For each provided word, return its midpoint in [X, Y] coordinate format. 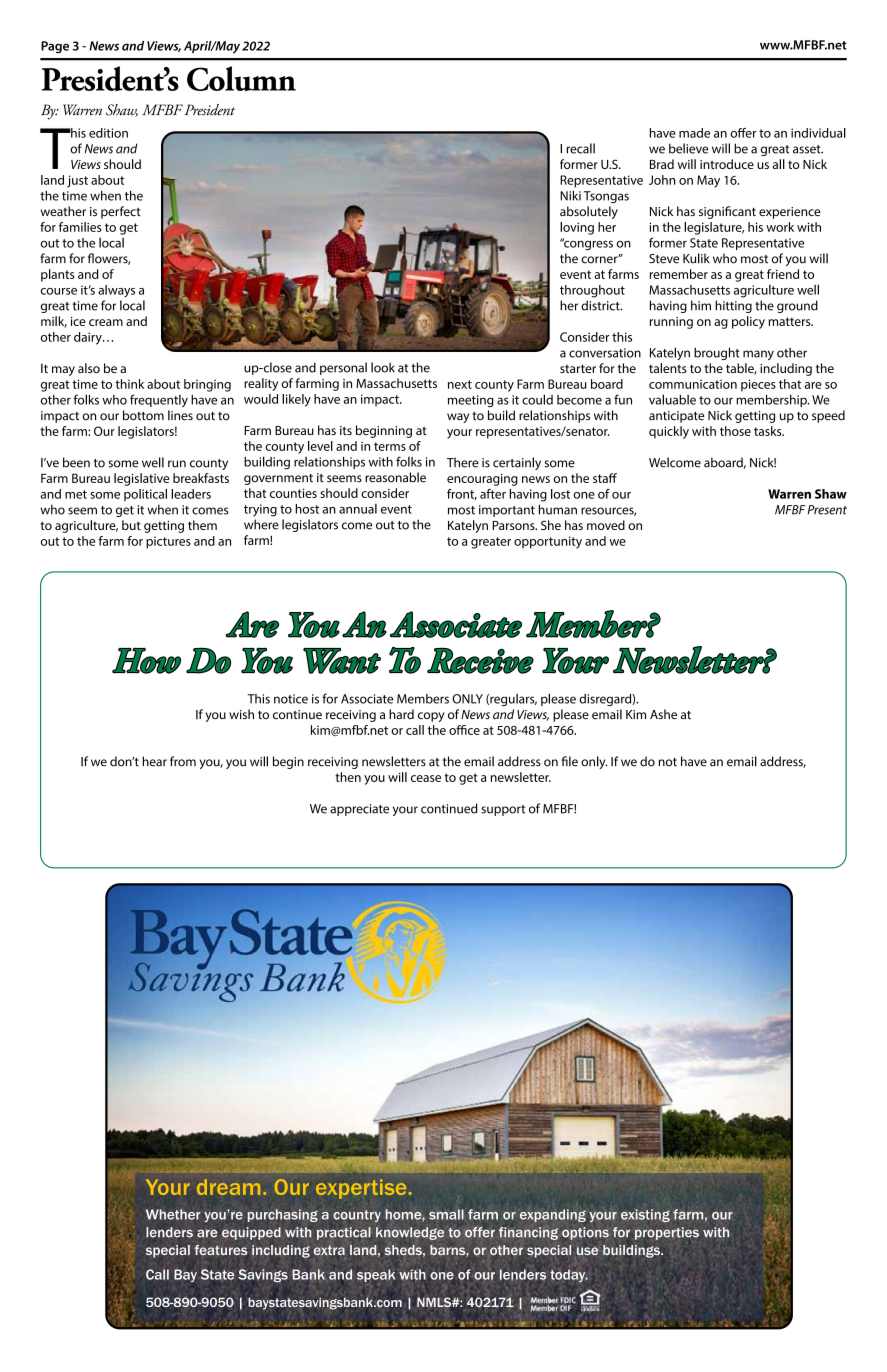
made [694, 133]
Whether [173, 1214]
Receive [480, 660]
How [146, 660]
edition [108, 133]
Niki [570, 195]
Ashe [663, 714]
